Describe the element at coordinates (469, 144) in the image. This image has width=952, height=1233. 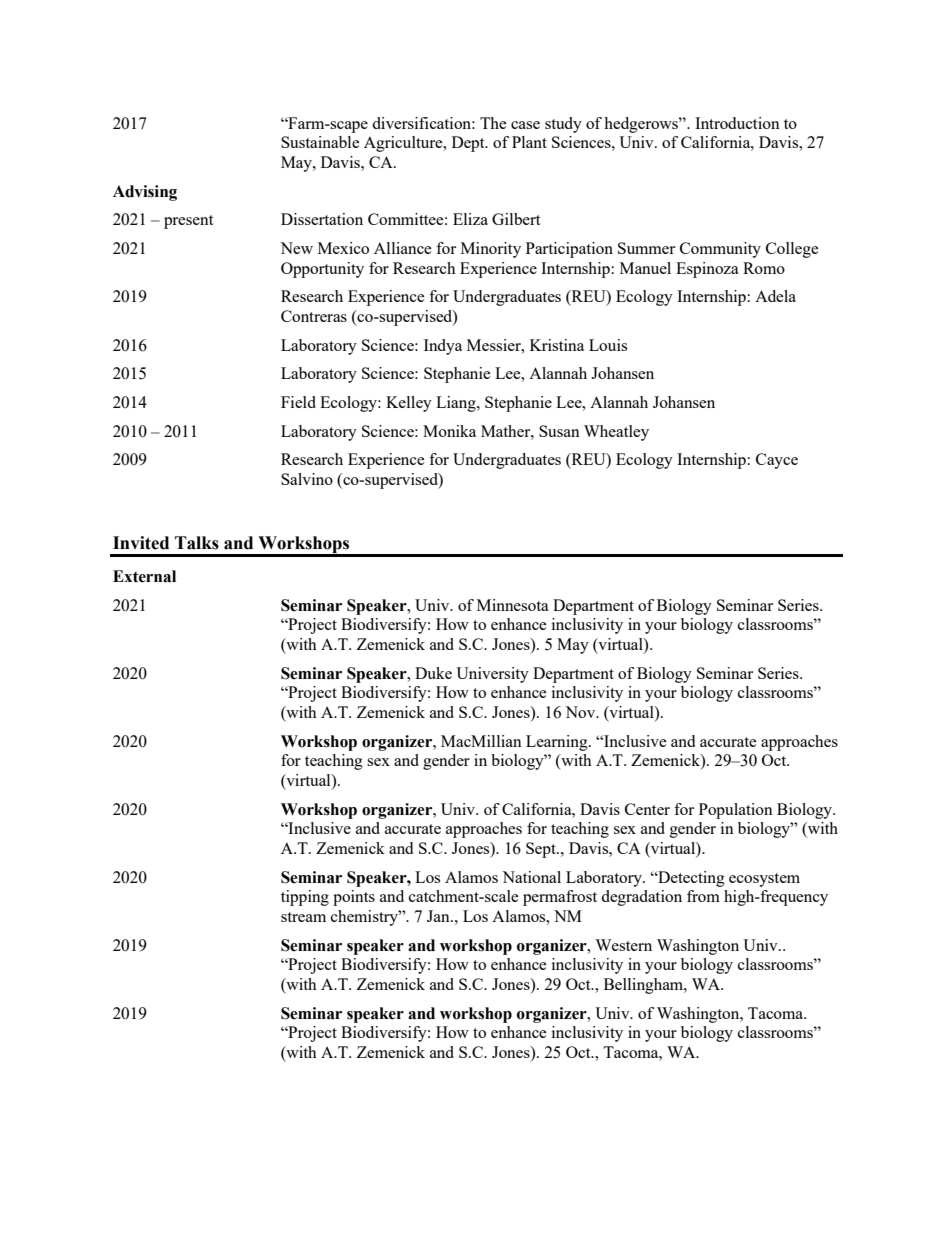
I see `Dept` at that location.
